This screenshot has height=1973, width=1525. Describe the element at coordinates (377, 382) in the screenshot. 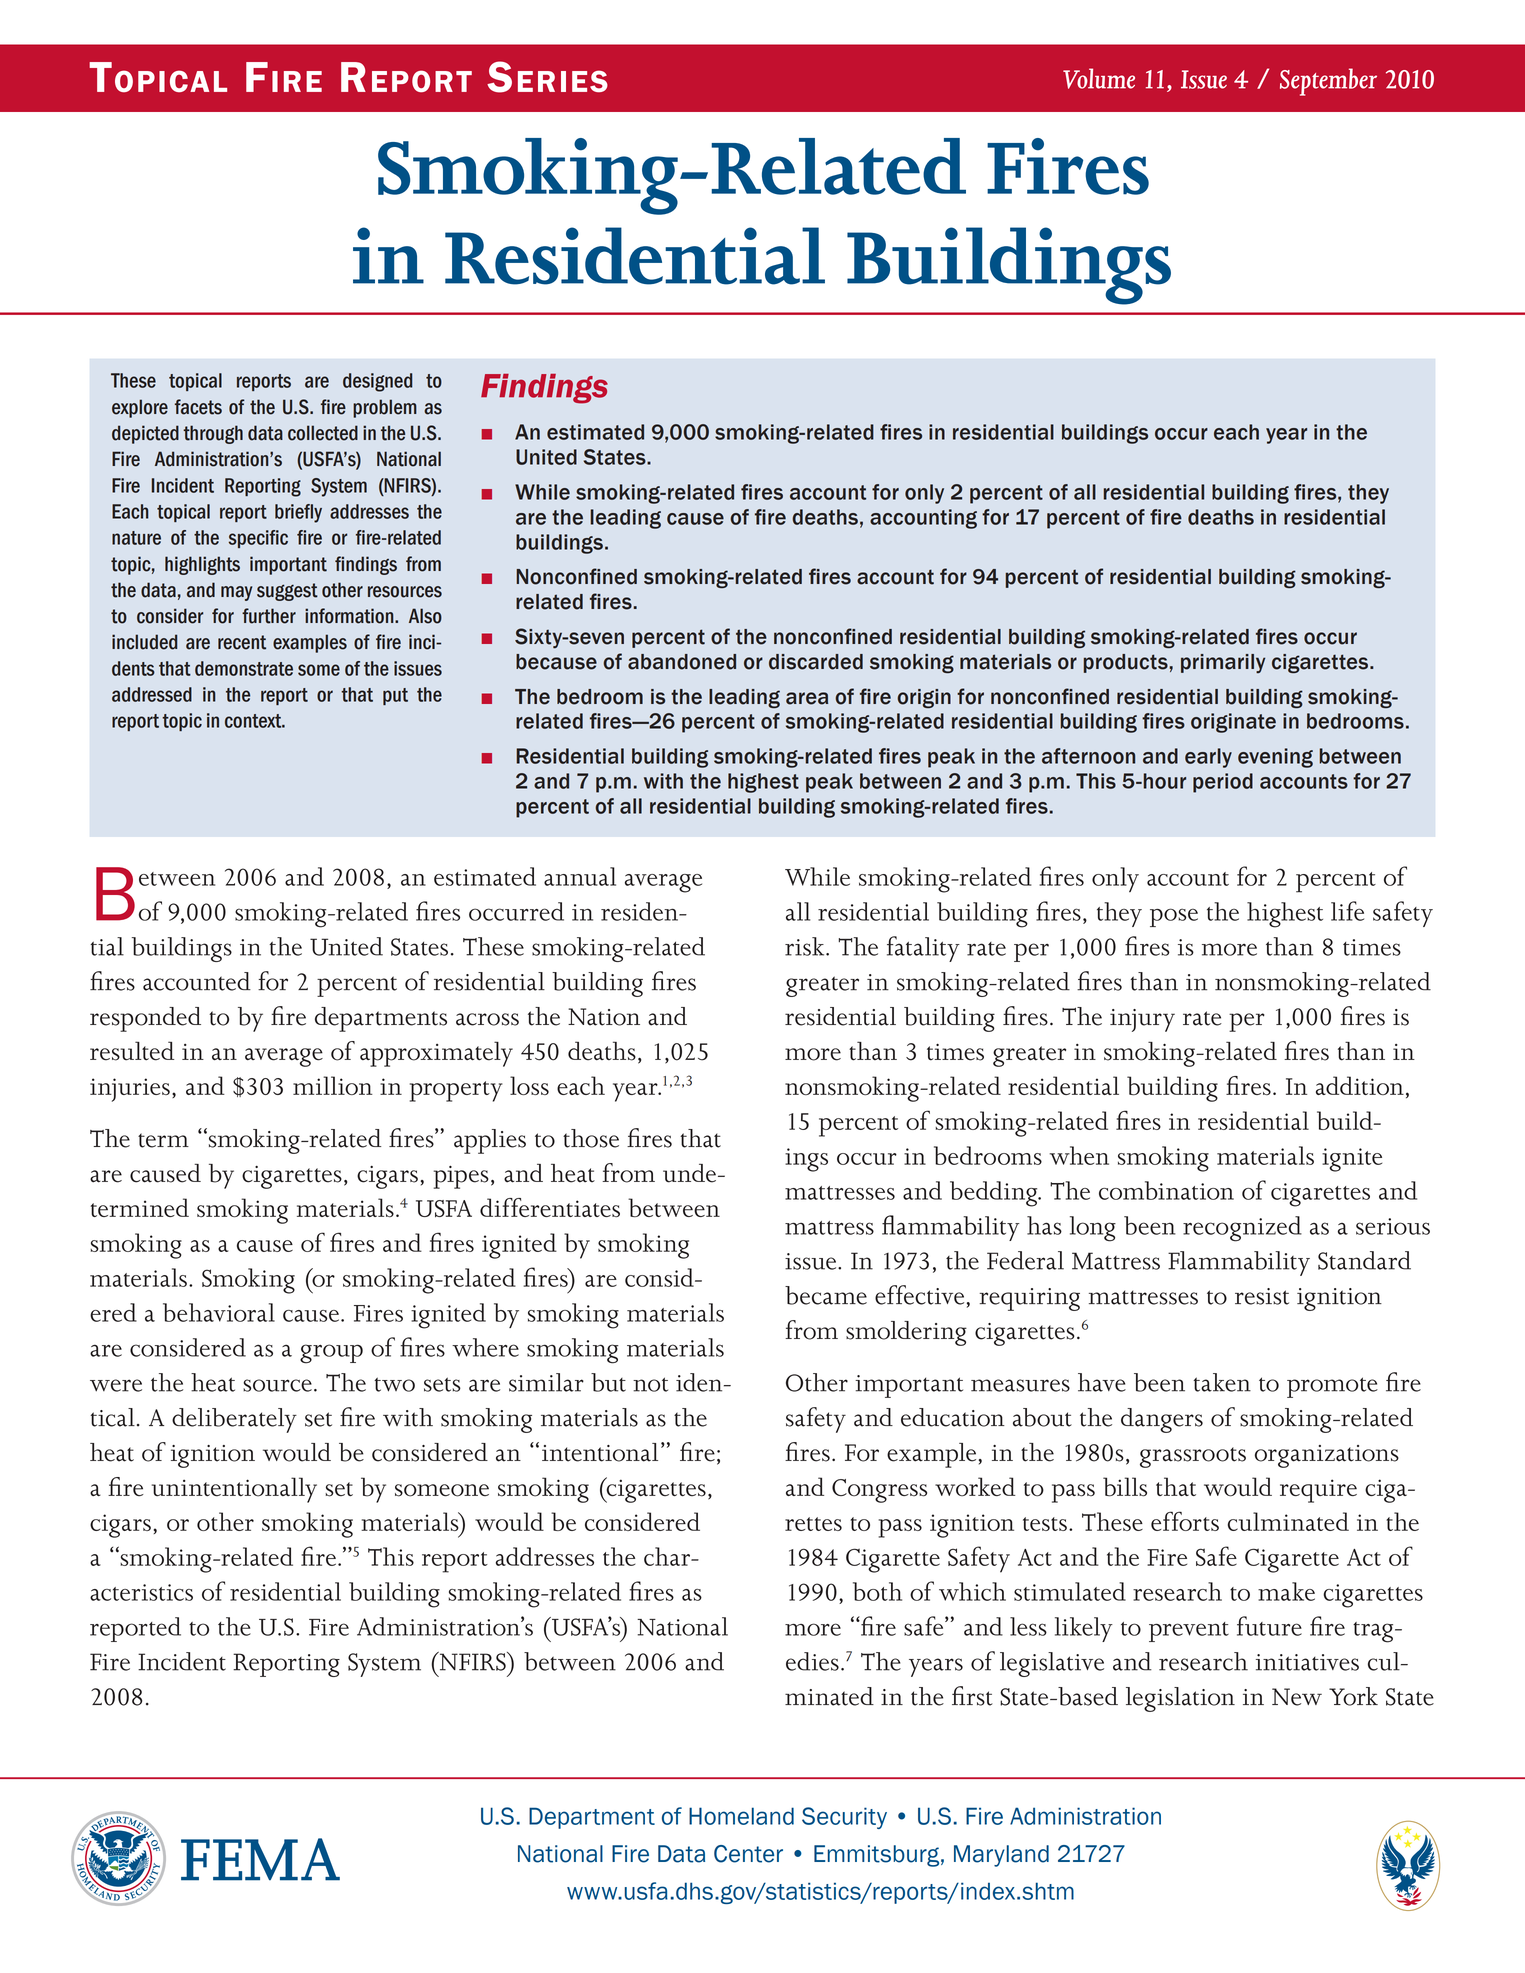

I see `designed` at that location.
